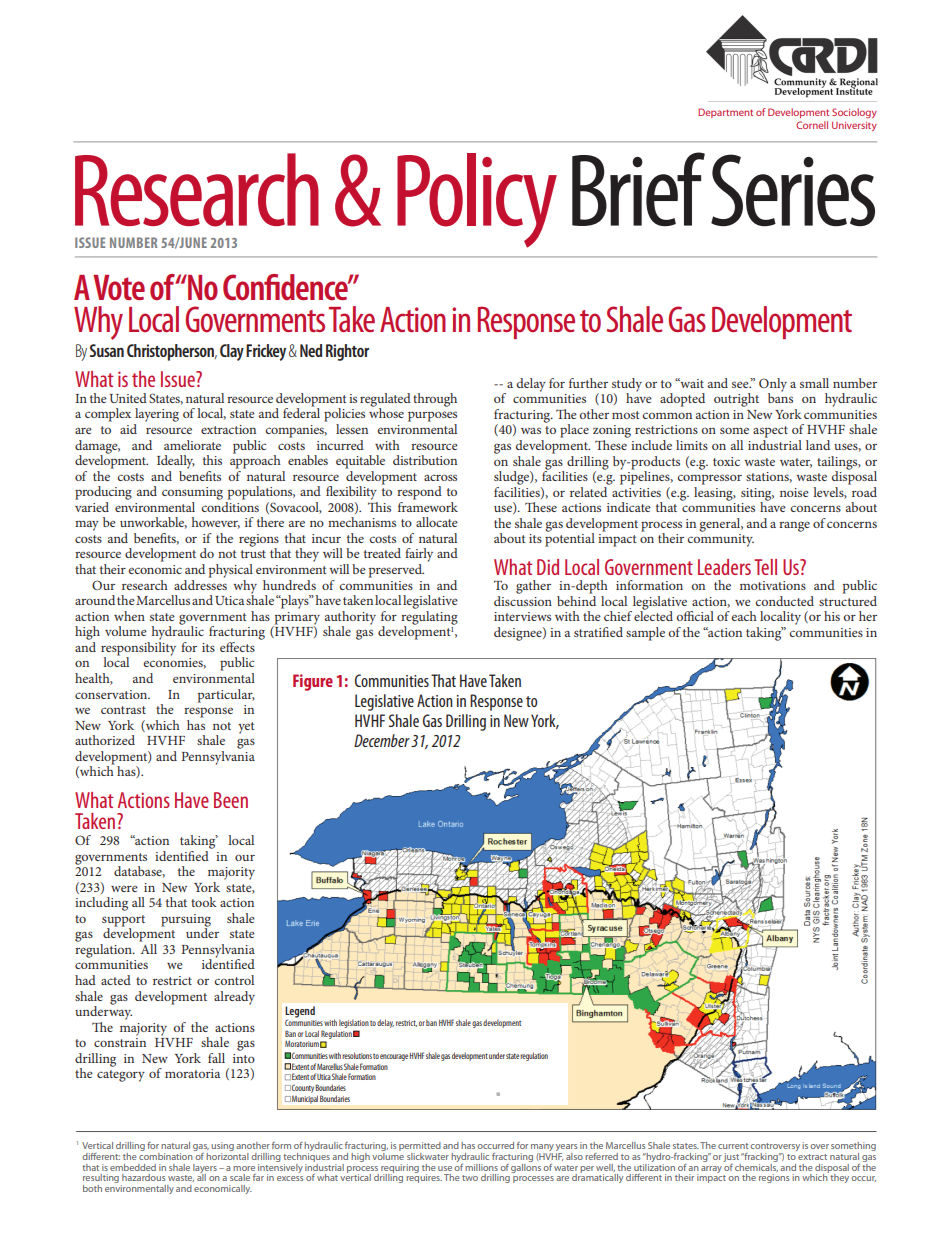 The width and height of the screenshot is (952, 1233). I want to click on Policy, so click(477, 200).
